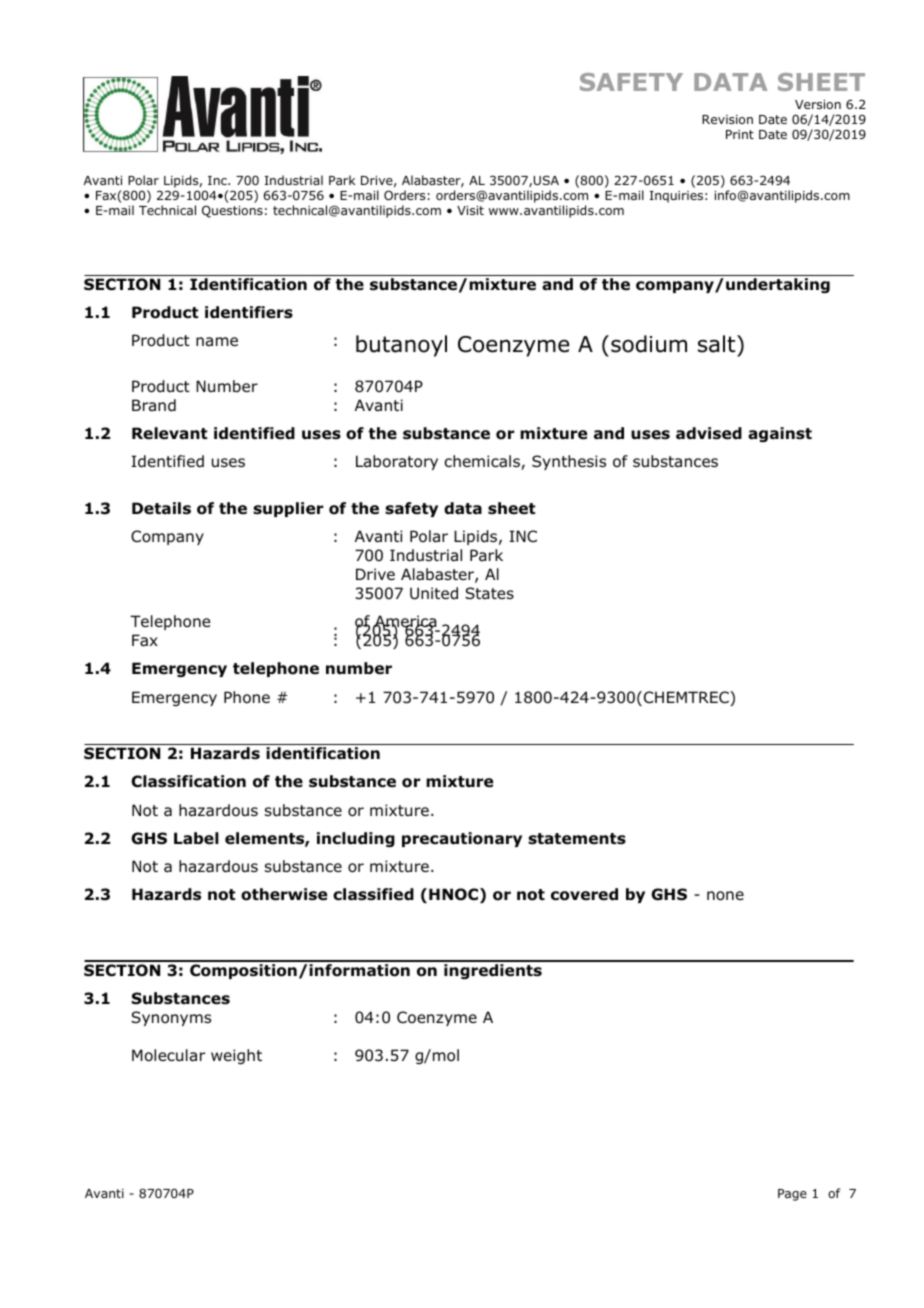 This document has height=1308, width=924. What do you see at coordinates (284, 894) in the document?
I see `otherwise` at bounding box center [284, 894].
